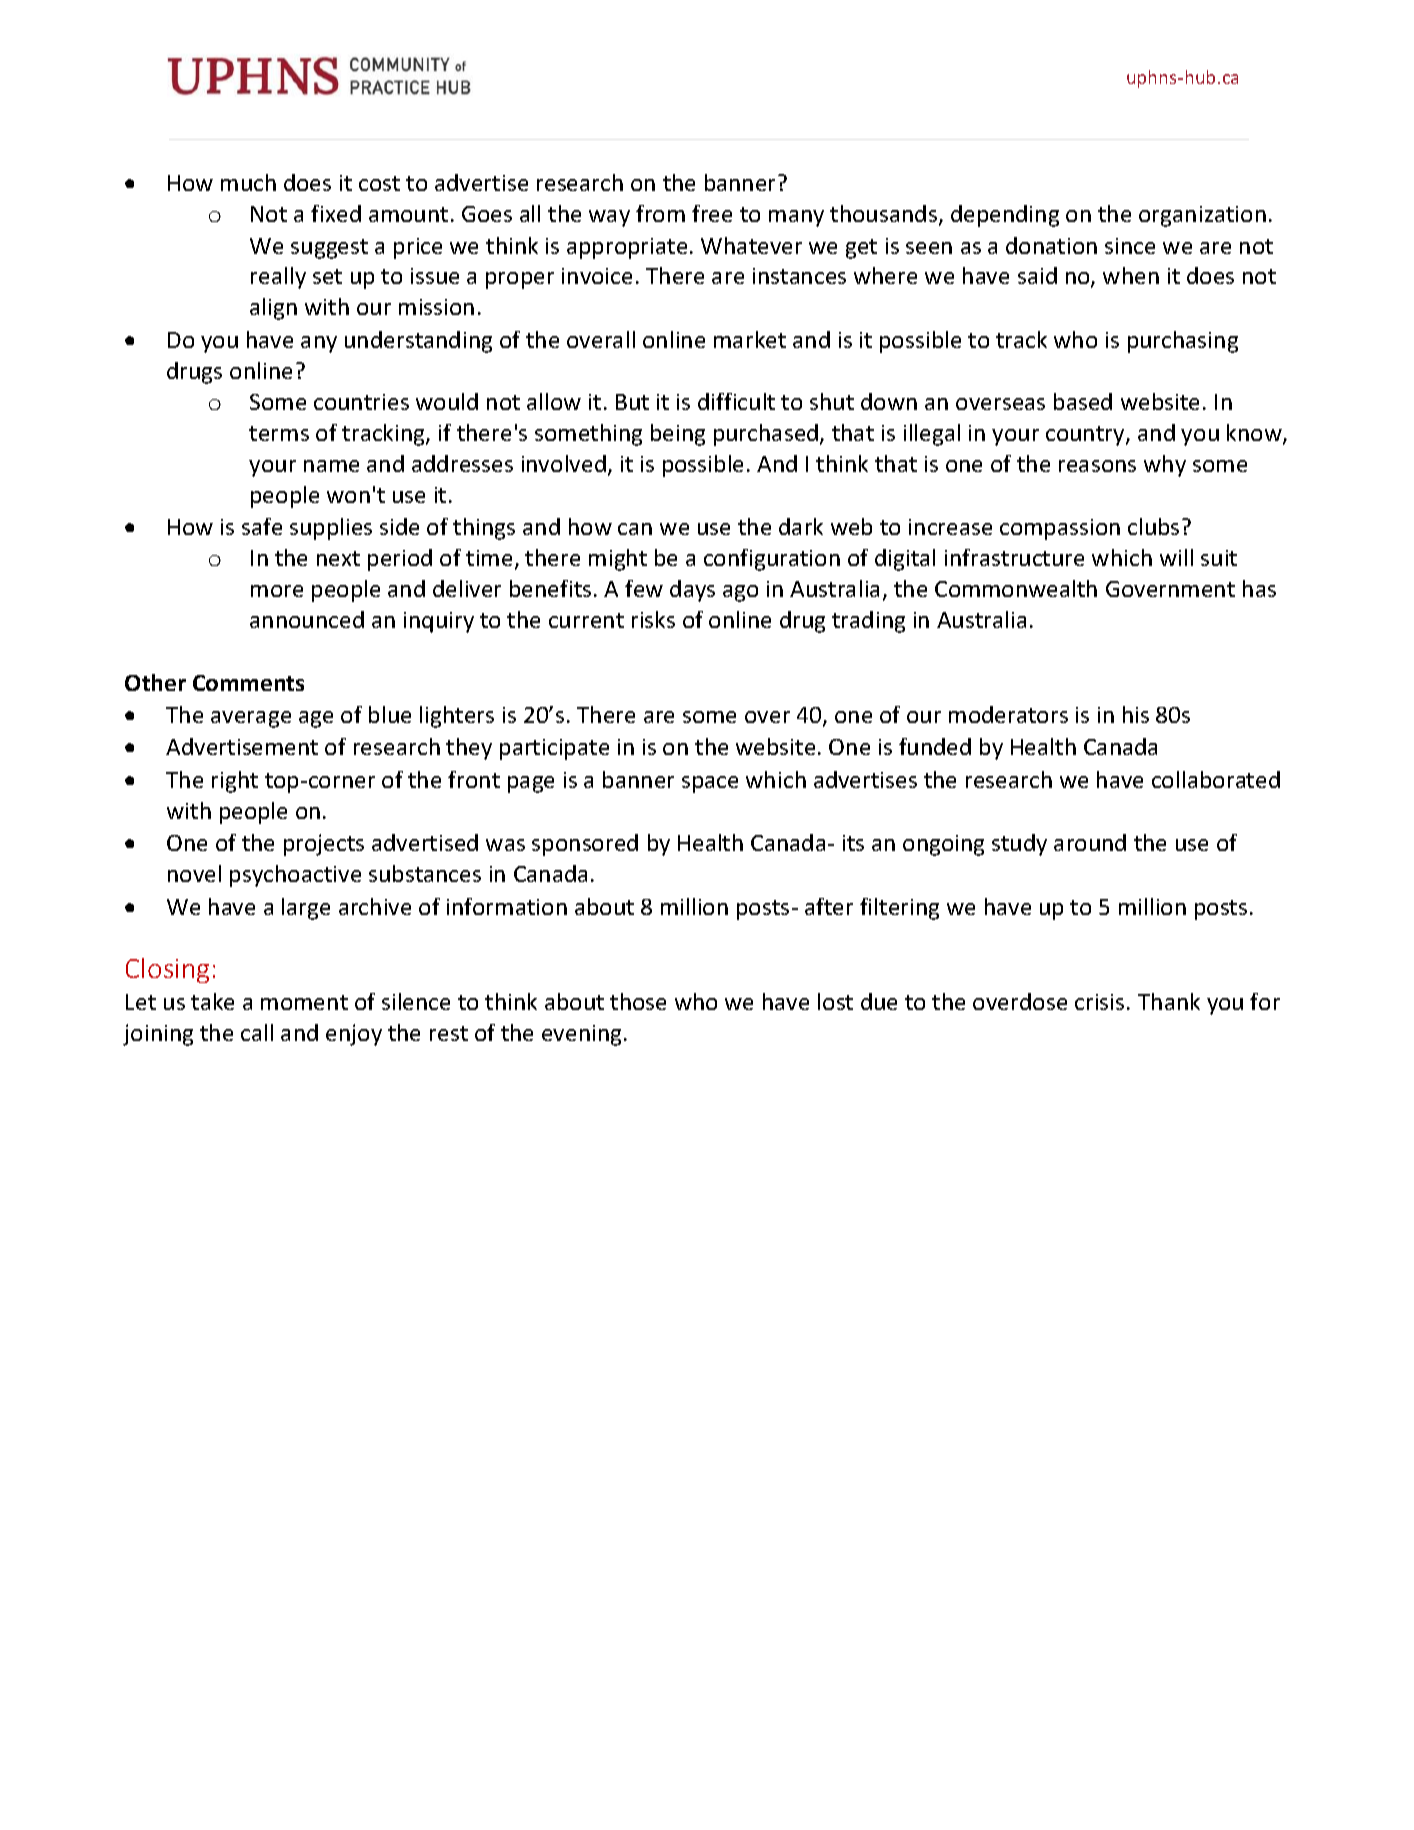 Image resolution: width=1414 pixels, height=1830 pixels. What do you see at coordinates (251, 719) in the image?
I see `average` at bounding box center [251, 719].
